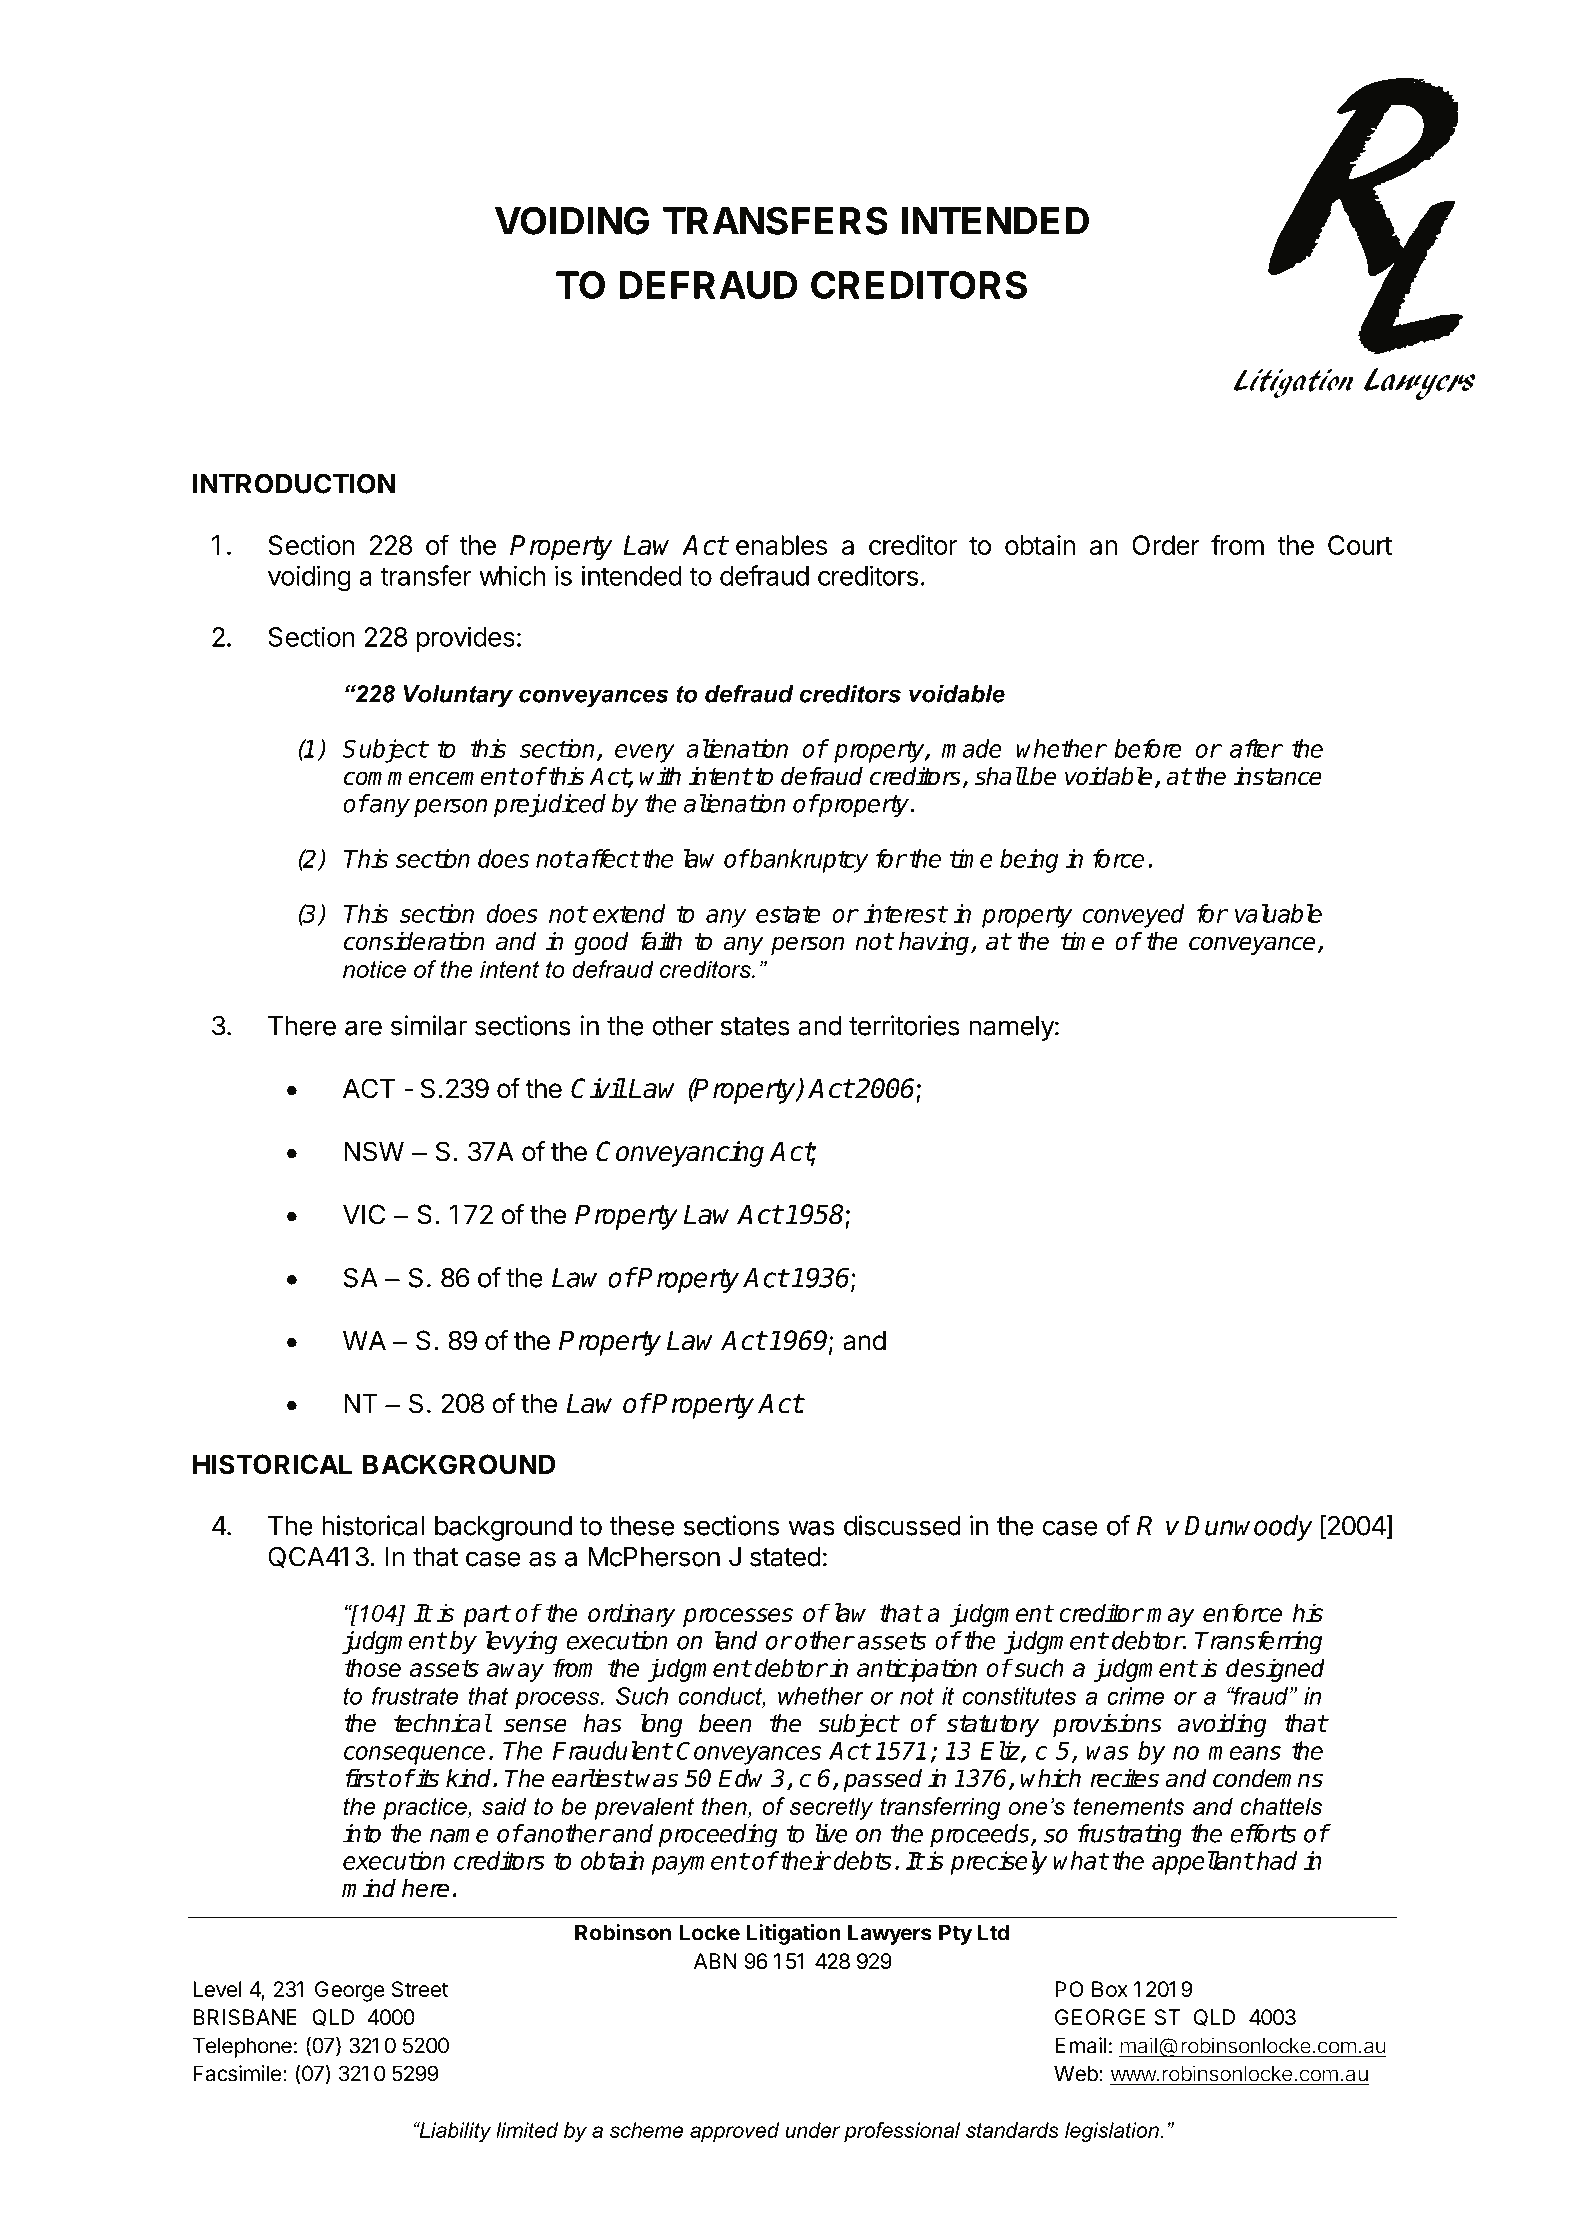 This screenshot has height=2240, width=1584. Describe the element at coordinates (294, 483) in the screenshot. I see `INTRODUCTION` at that location.
